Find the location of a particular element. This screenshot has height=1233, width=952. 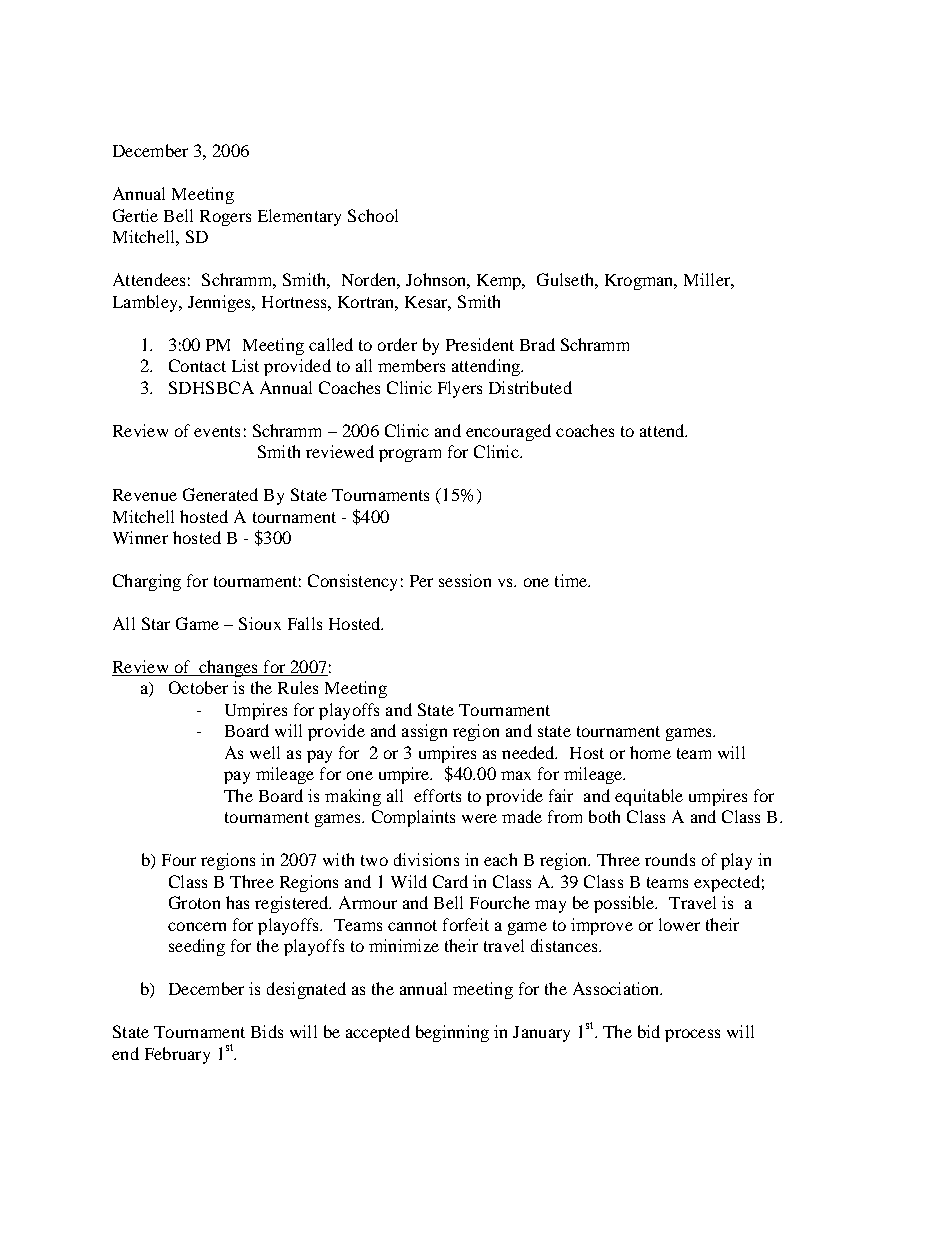

program is located at coordinates (410, 455).
